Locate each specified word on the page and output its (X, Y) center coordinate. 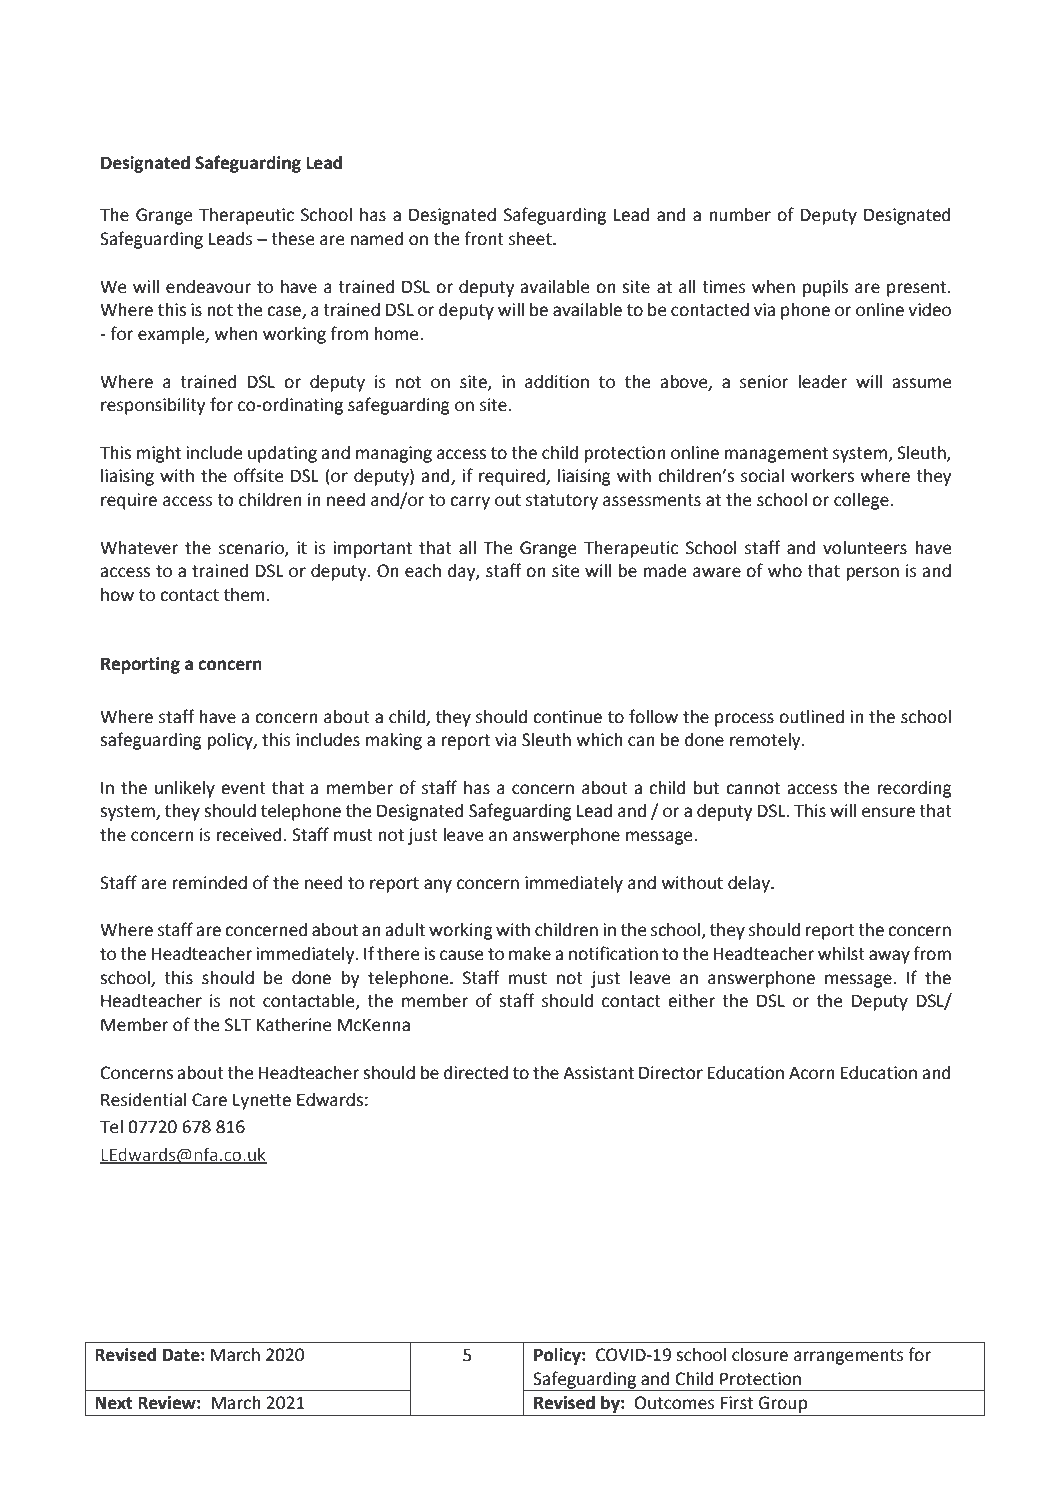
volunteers (865, 548)
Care (209, 1100)
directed (476, 1073)
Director (671, 1073)
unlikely (185, 789)
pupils (825, 288)
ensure (888, 812)
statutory (562, 502)
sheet (531, 239)
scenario (252, 548)
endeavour (208, 287)
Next (114, 1403)
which (599, 740)
